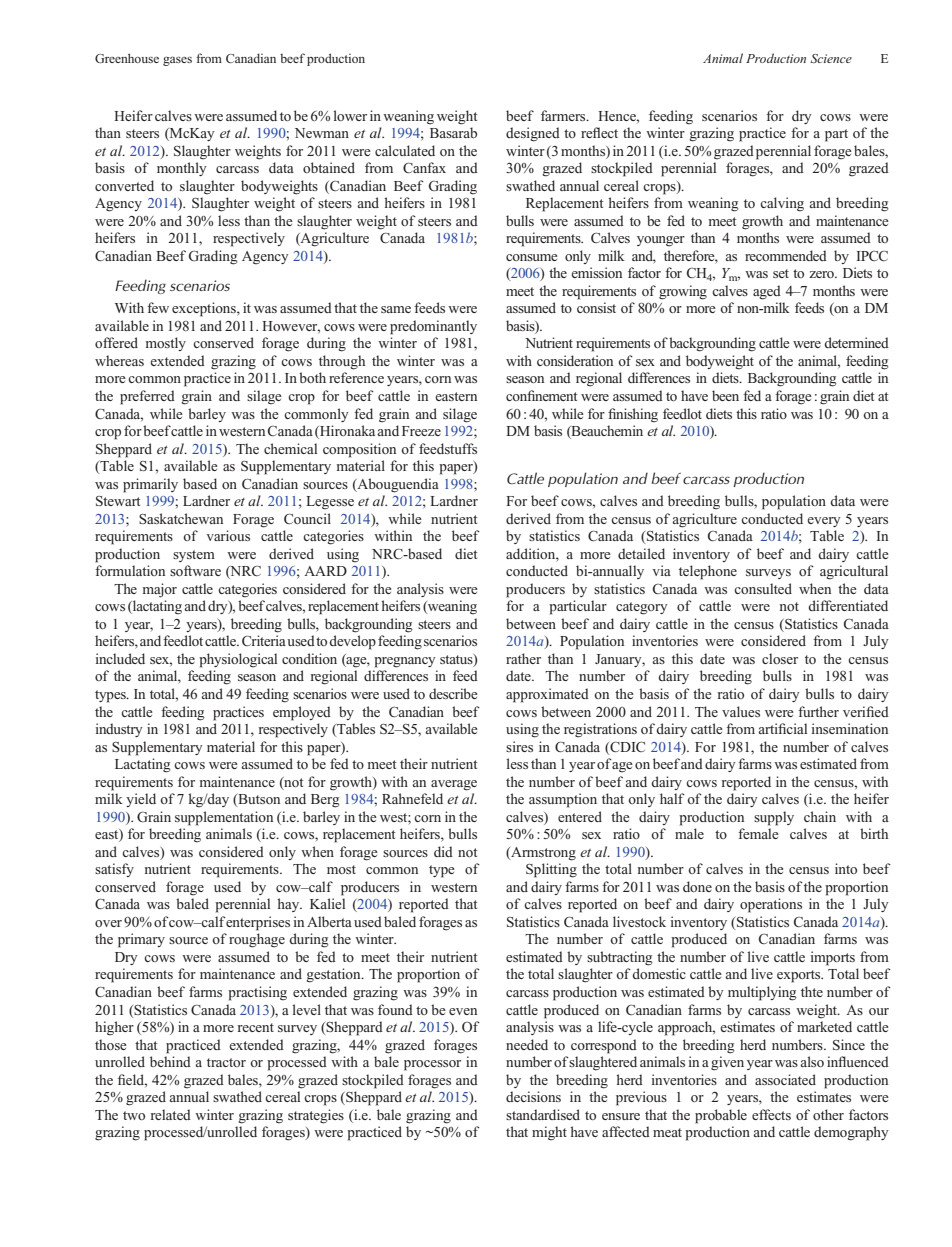 This document has height=1247, width=952. What do you see at coordinates (831, 58) in the document?
I see `Science` at bounding box center [831, 58].
